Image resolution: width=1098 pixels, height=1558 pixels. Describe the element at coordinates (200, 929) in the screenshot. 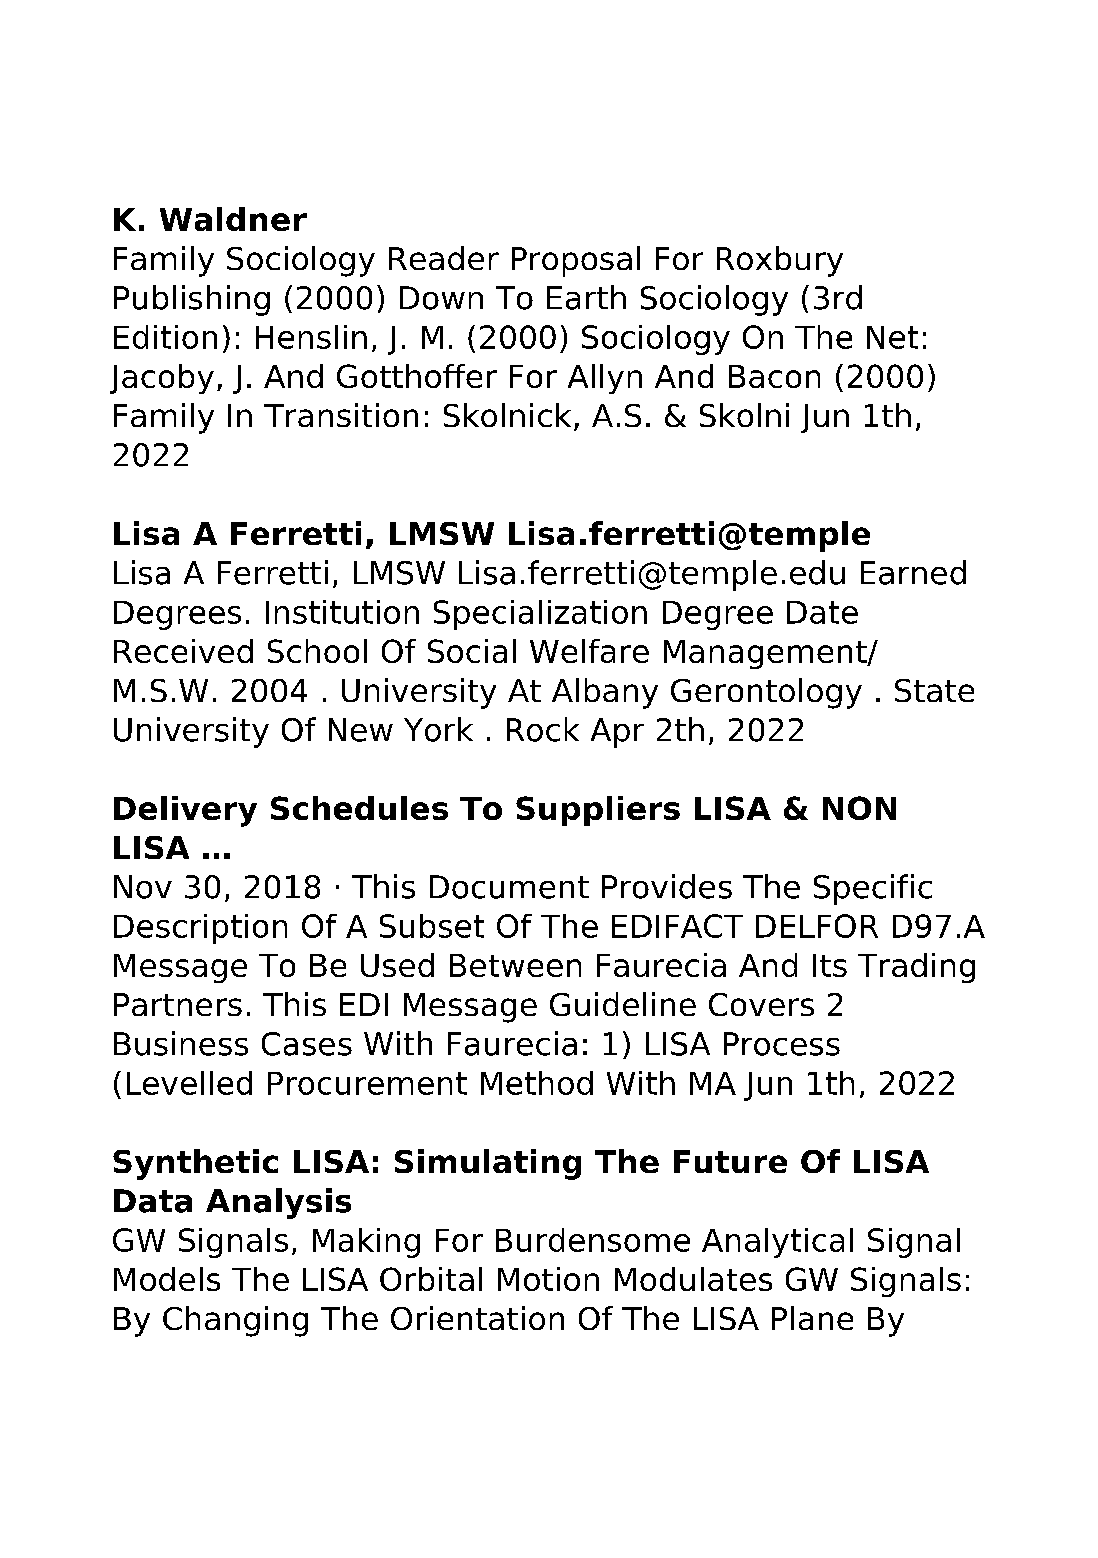

I see `Description` at that location.
